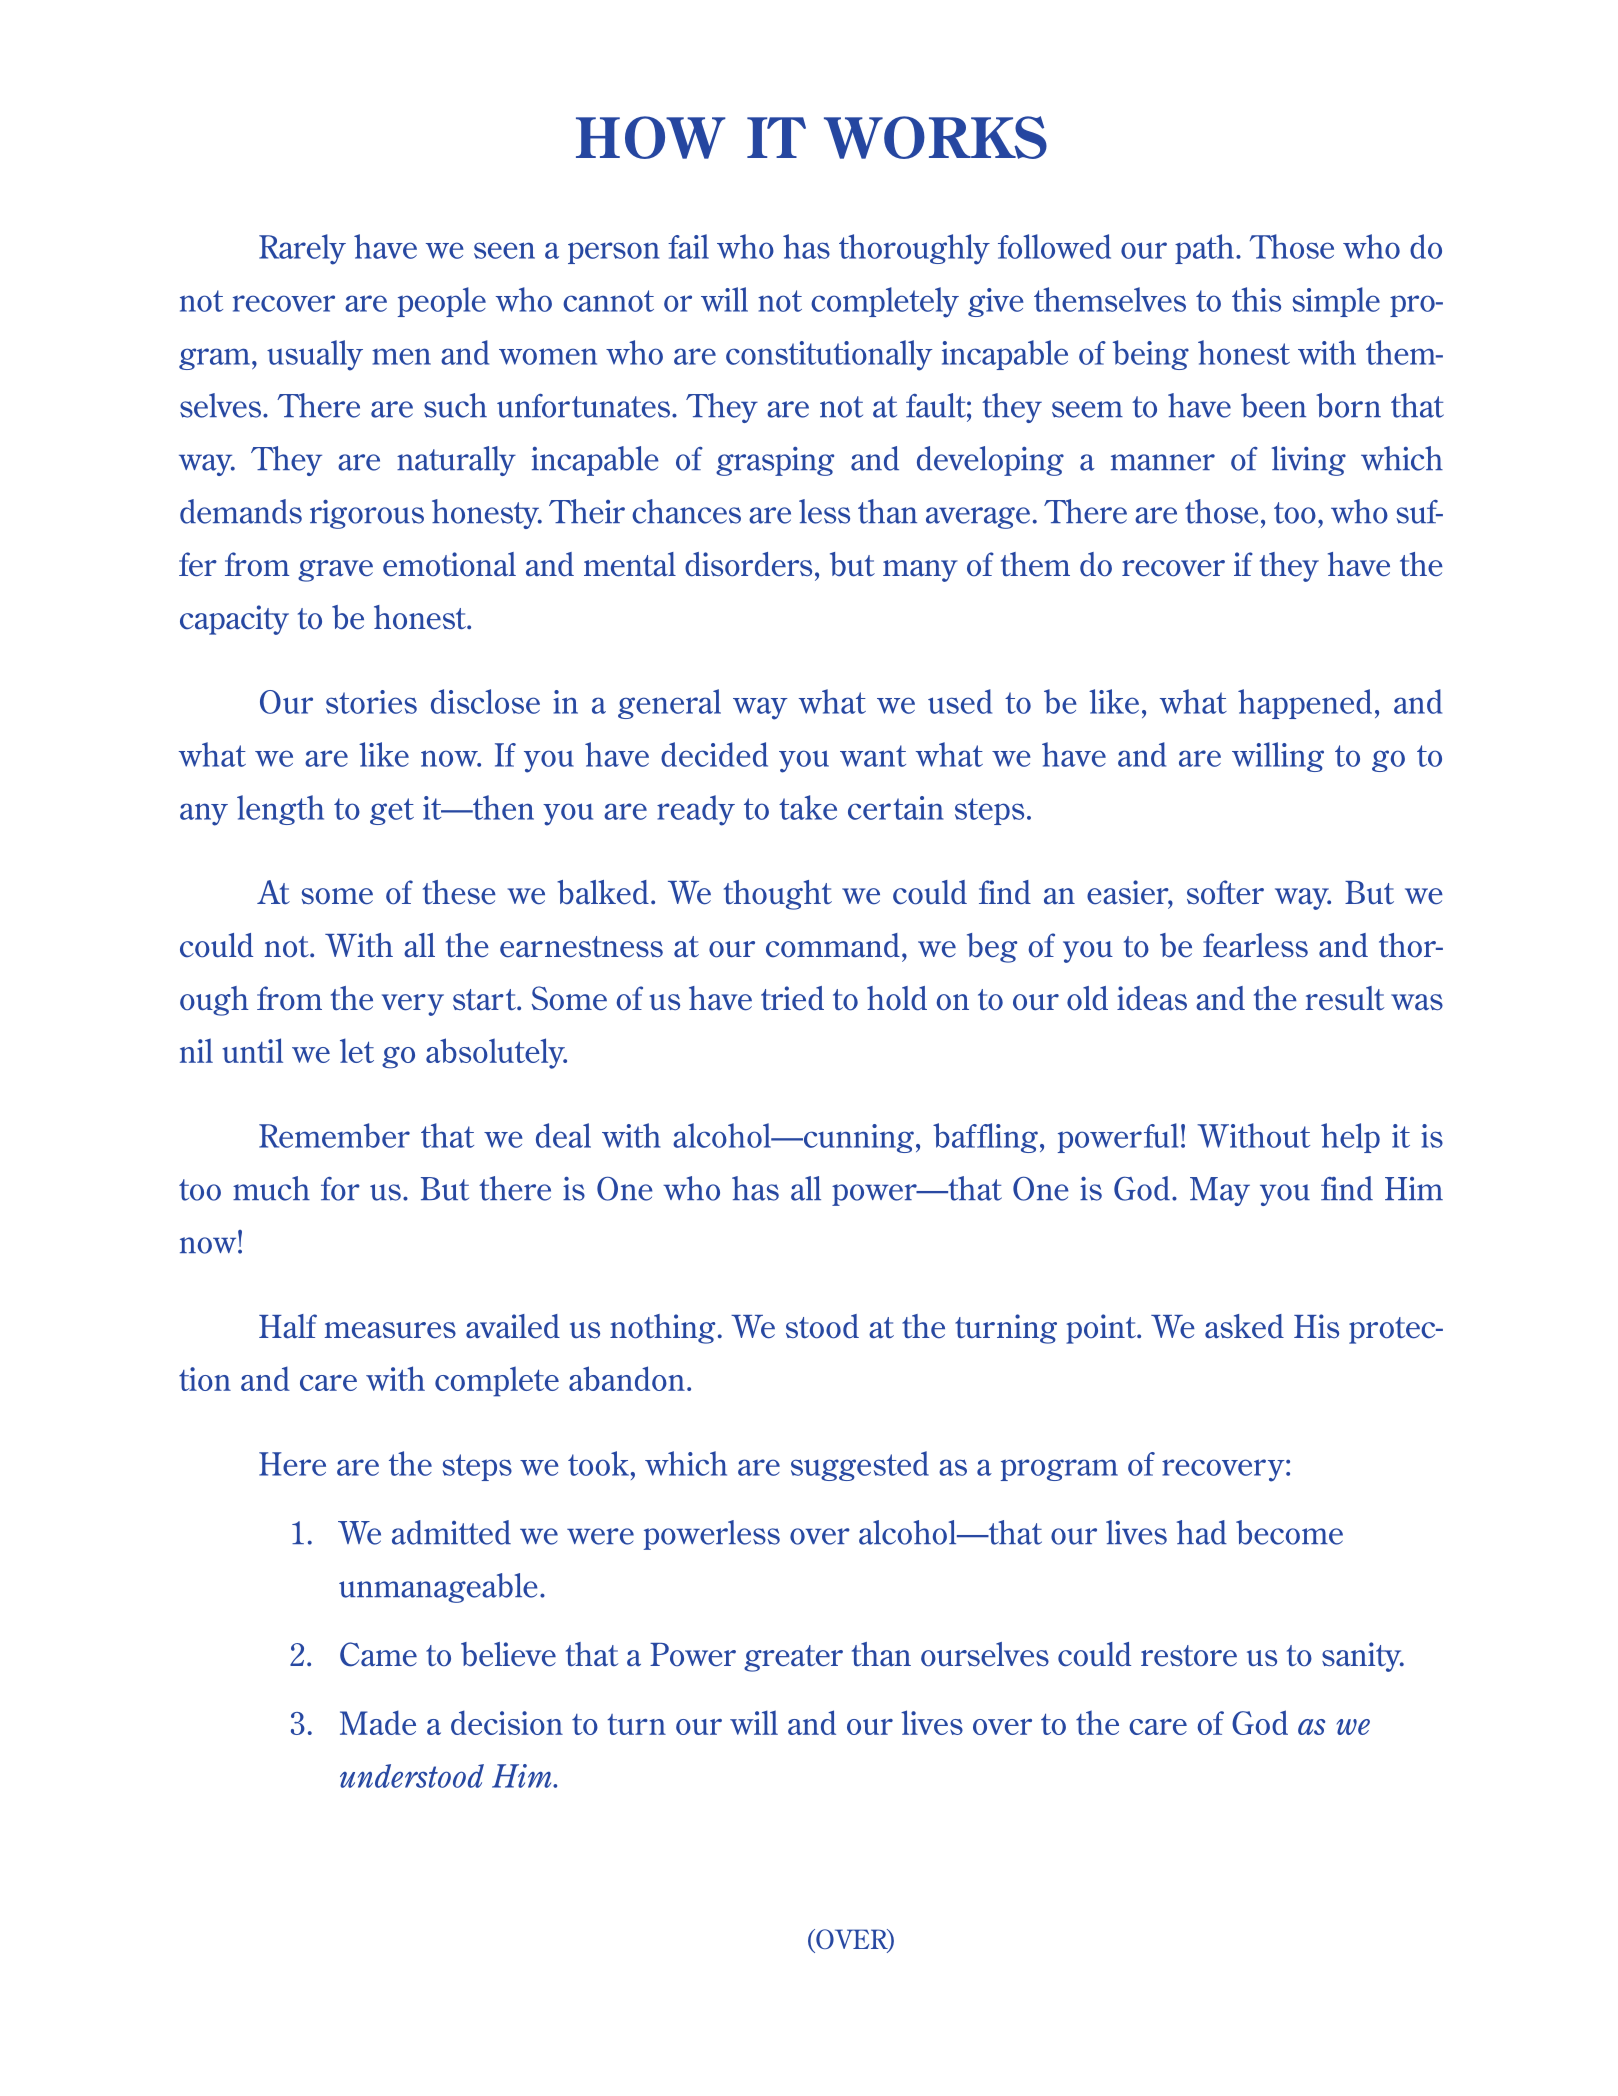 The width and height of the screenshot is (1618, 2096). What do you see at coordinates (1305, 704) in the screenshot?
I see `happened` at bounding box center [1305, 704].
